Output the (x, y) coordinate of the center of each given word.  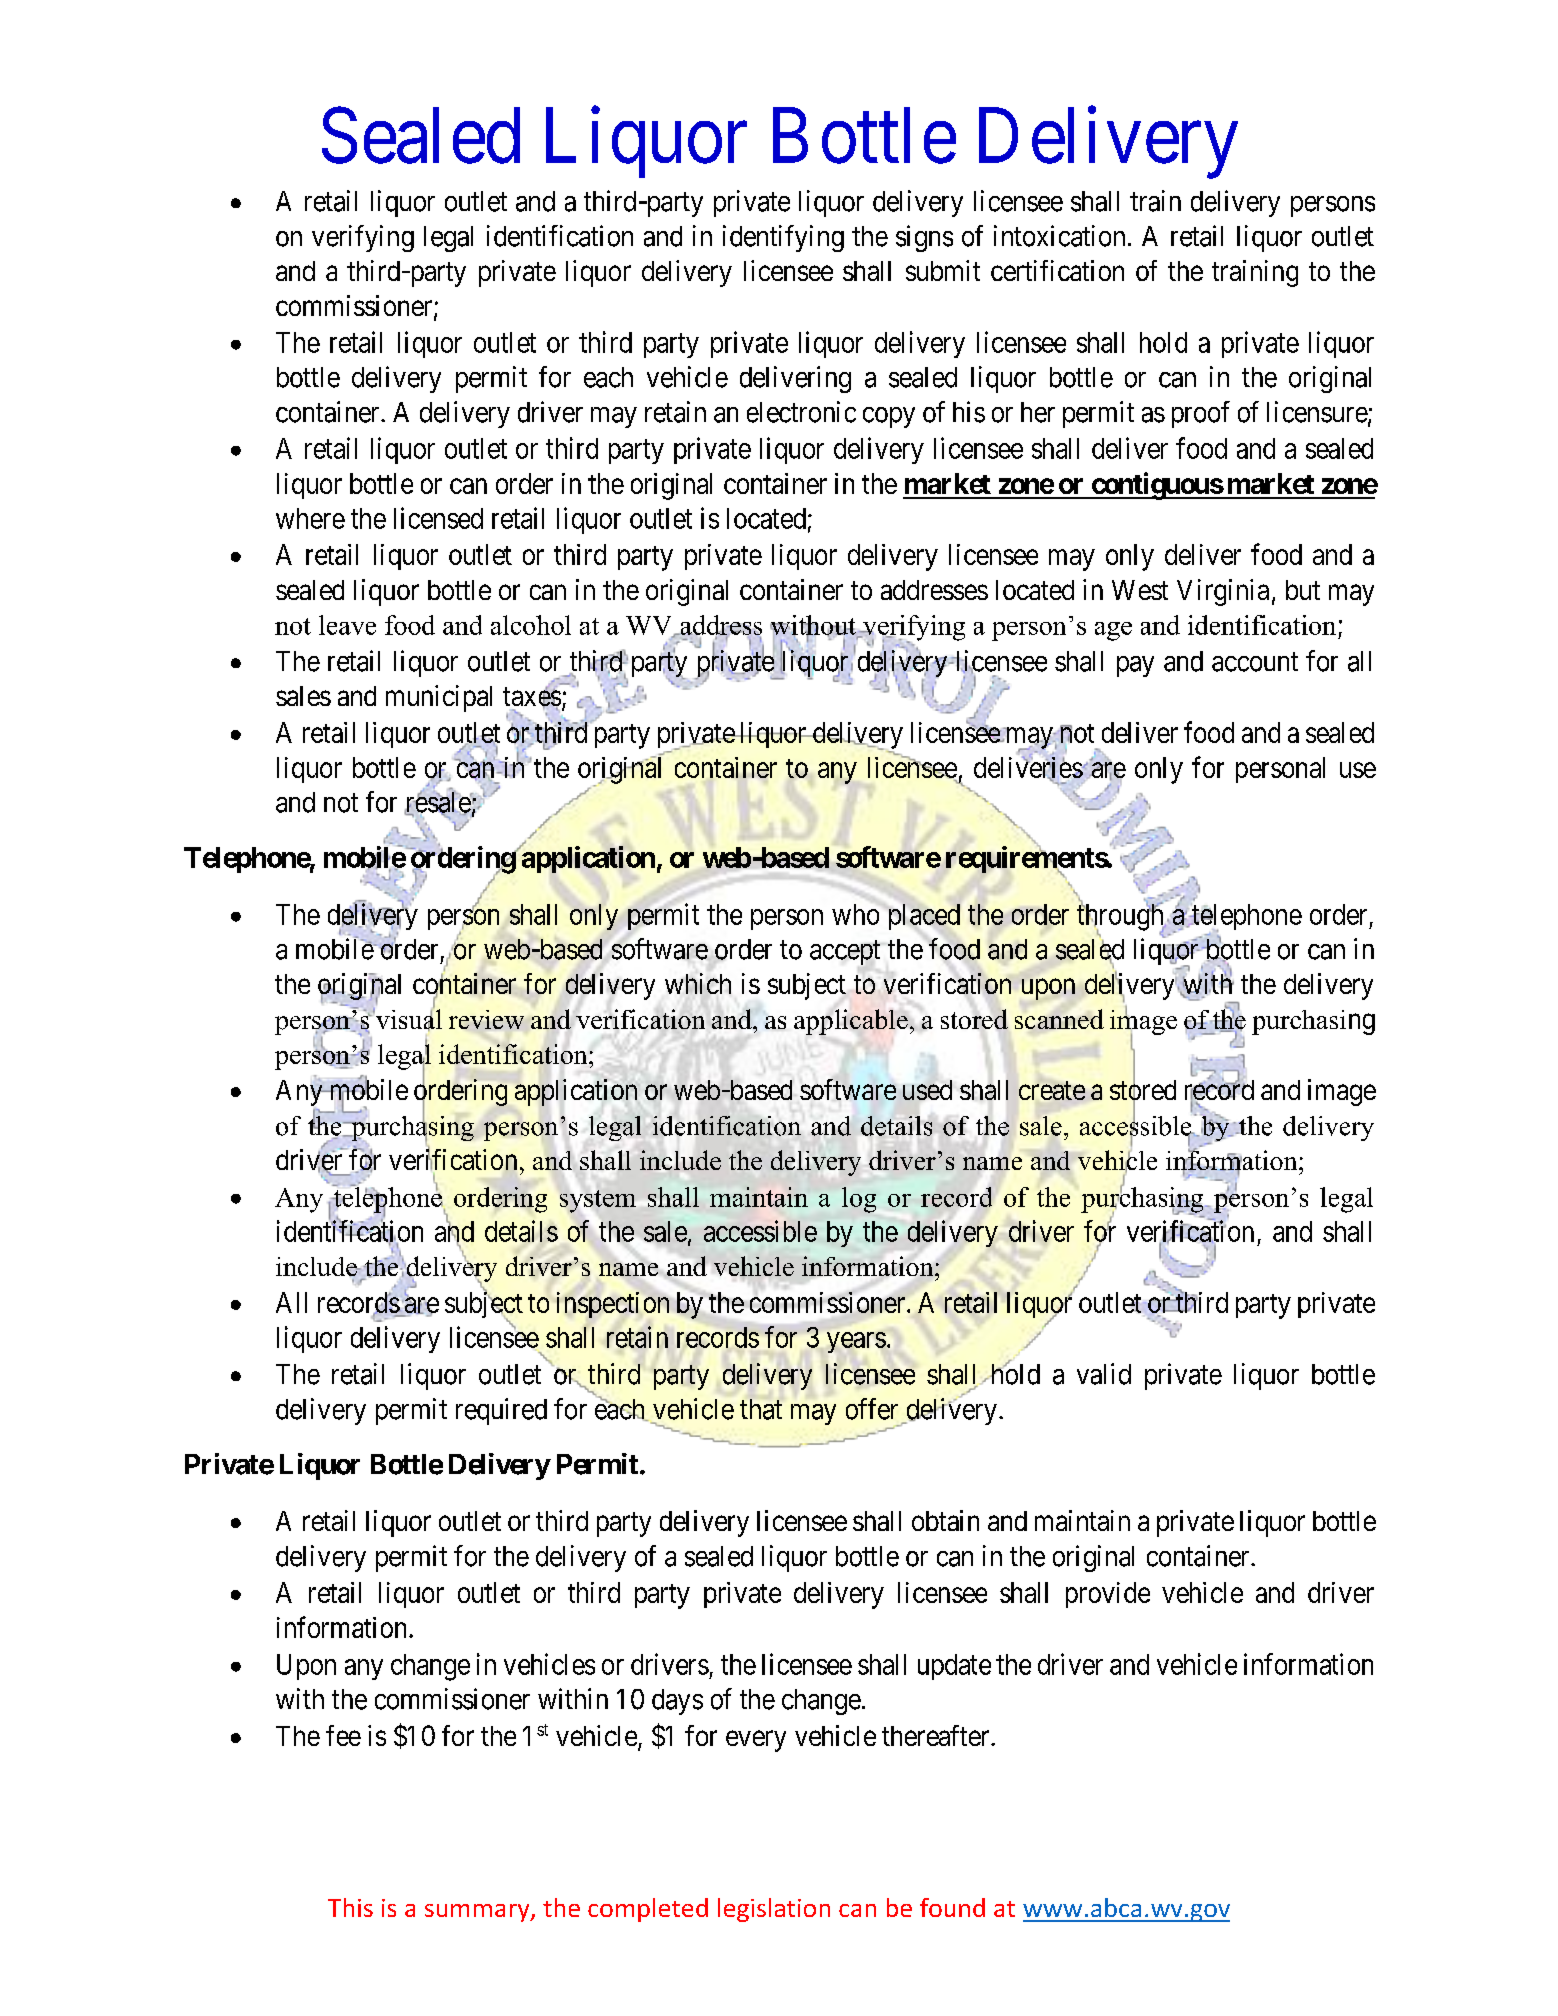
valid (1104, 1374)
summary (478, 1913)
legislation (774, 1910)
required (501, 1411)
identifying (783, 238)
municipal (439, 698)
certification (1057, 270)
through (1121, 918)
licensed (438, 518)
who (855, 914)
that (761, 1409)
